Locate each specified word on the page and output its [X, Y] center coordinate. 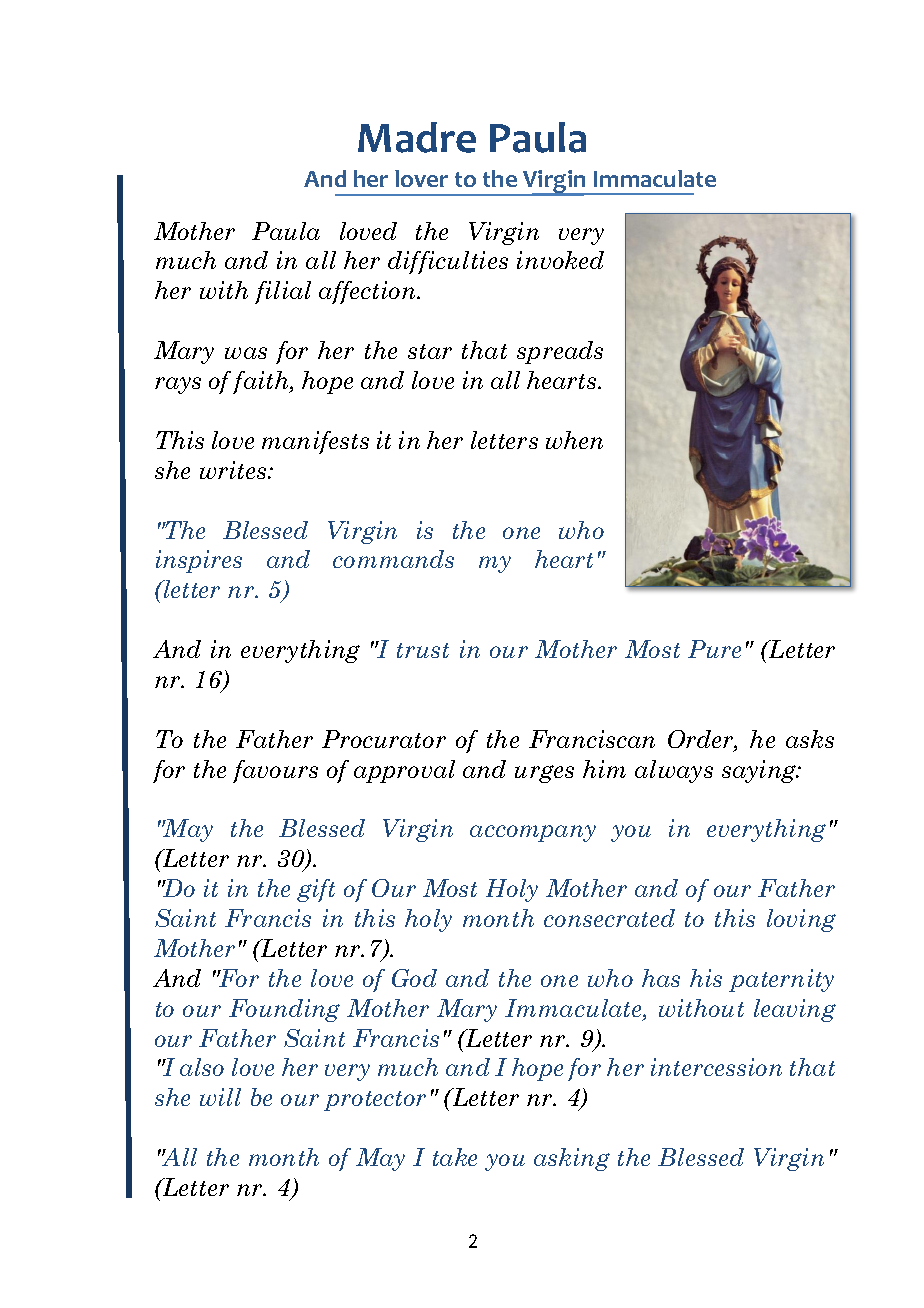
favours [275, 771]
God [414, 978]
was [246, 353]
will [220, 1097]
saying [760, 771]
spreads [560, 352]
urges [544, 774]
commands [393, 559]
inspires [199, 561]
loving [801, 920]
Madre [417, 137]
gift [316, 890]
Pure [714, 649]
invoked [560, 260]
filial [283, 292]
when [574, 440]
